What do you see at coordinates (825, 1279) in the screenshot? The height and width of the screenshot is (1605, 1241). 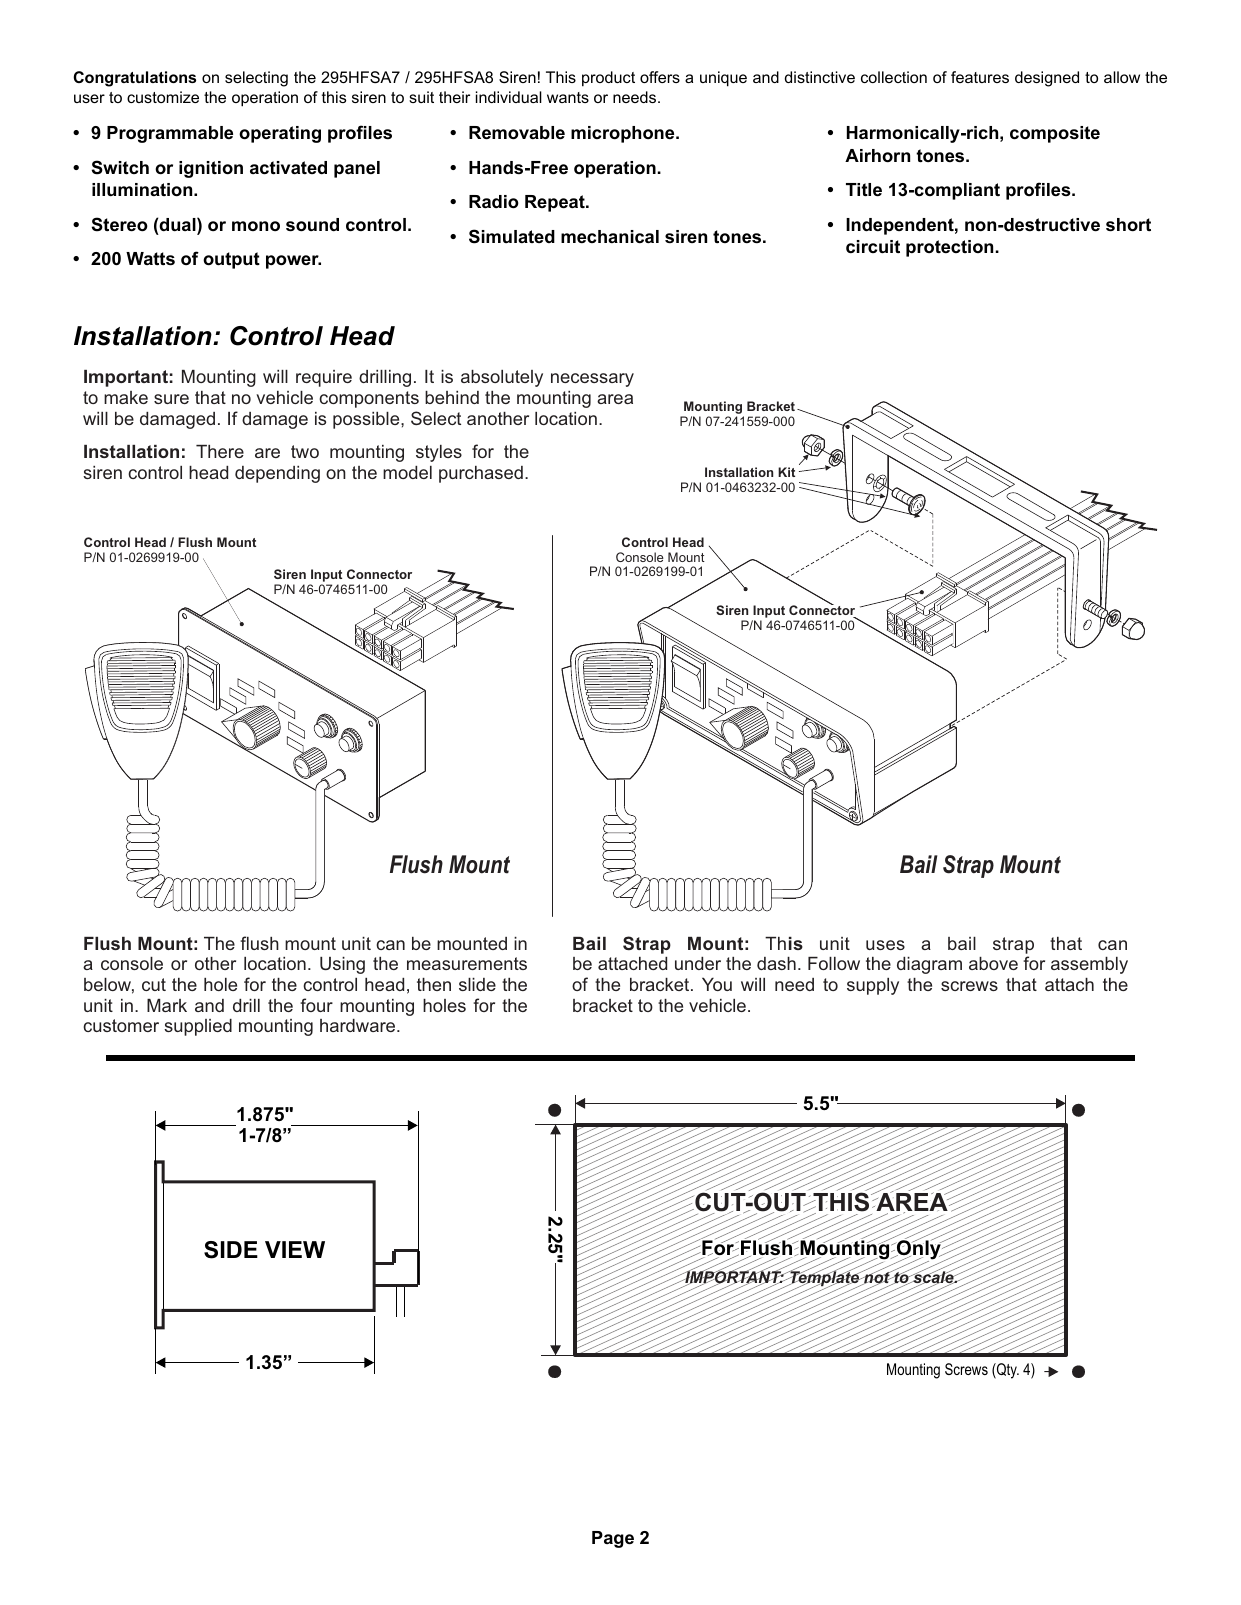 I see `Template` at bounding box center [825, 1279].
